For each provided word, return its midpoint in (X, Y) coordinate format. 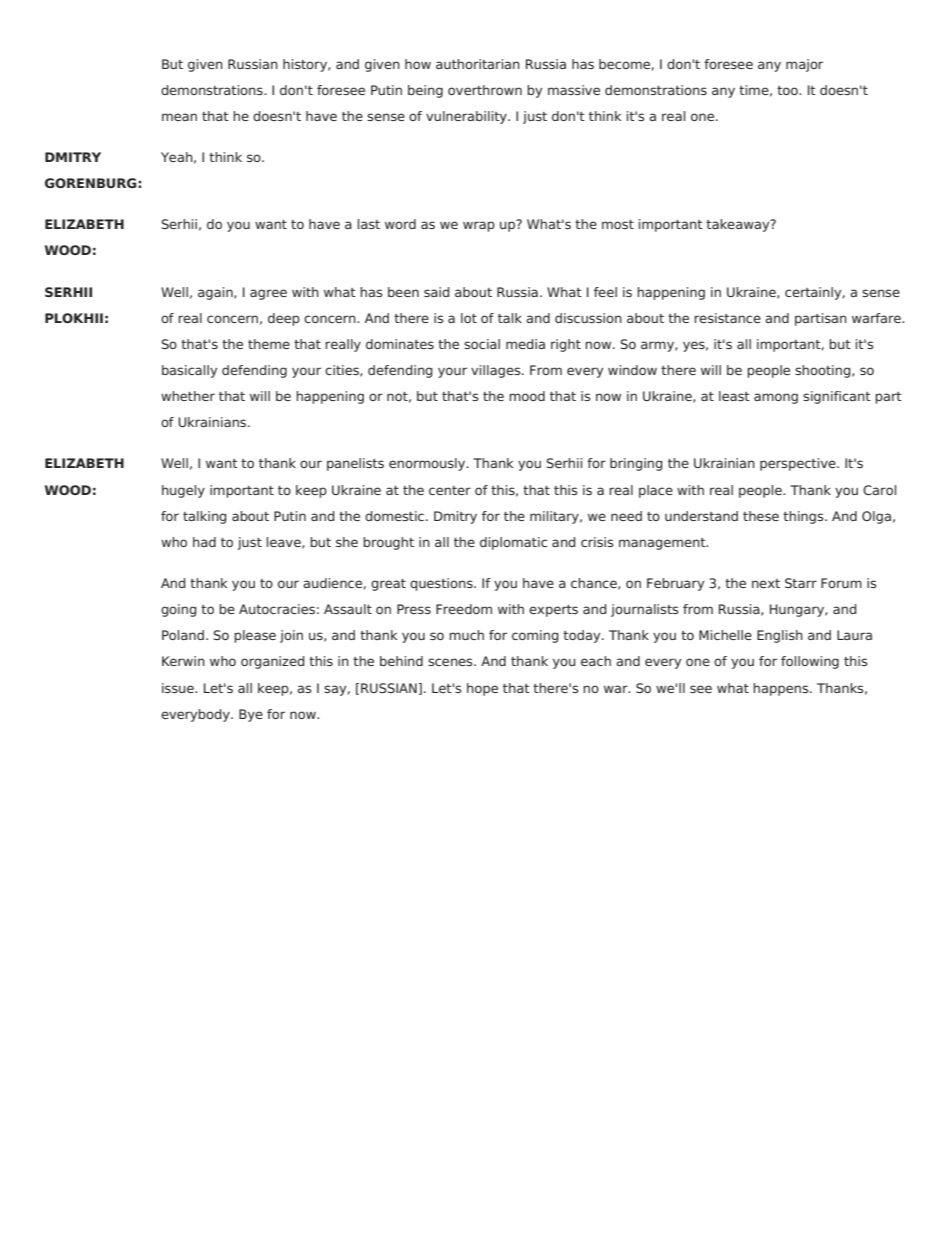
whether (188, 396)
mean (179, 117)
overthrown (485, 90)
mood (527, 396)
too (788, 90)
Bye (251, 715)
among (776, 398)
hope (482, 689)
